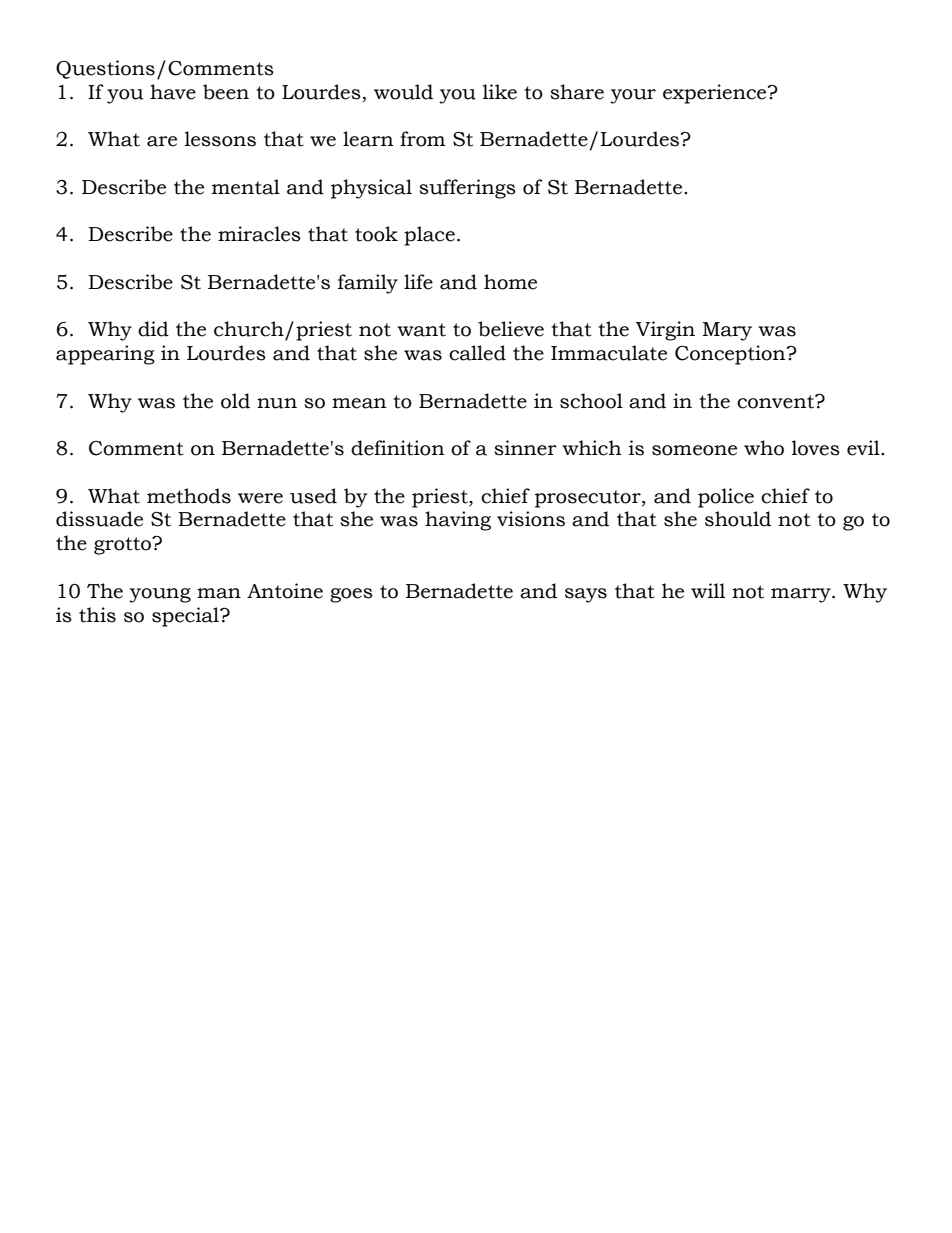 This image has width=952, height=1233. I want to click on says, so click(586, 595).
